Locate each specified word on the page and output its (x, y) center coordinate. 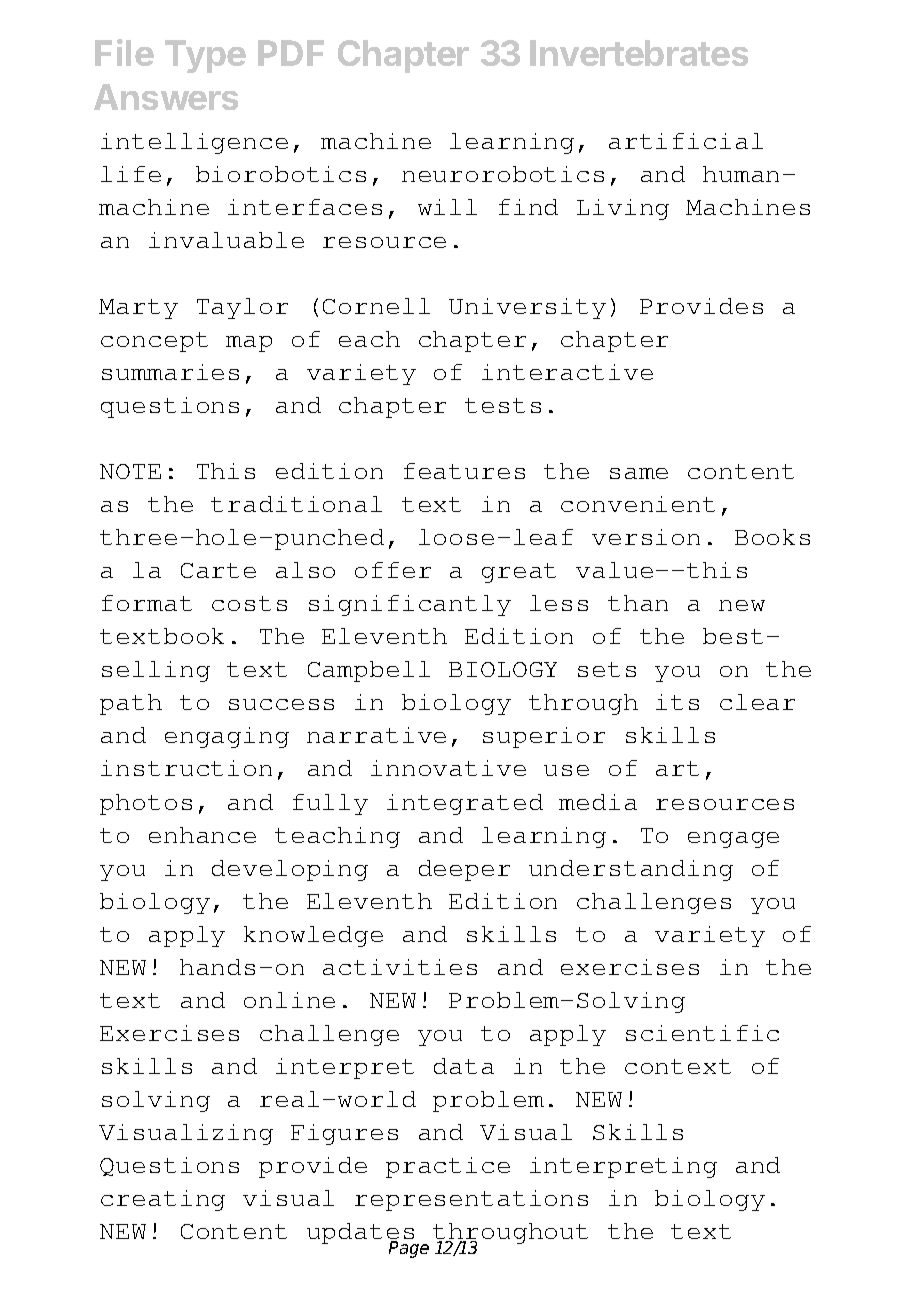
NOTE (130, 471)
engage (733, 840)
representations (471, 1200)
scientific (702, 1033)
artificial (686, 141)
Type (205, 56)
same (639, 473)
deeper (464, 870)
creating (163, 1200)
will (447, 207)
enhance (202, 835)
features (464, 471)
